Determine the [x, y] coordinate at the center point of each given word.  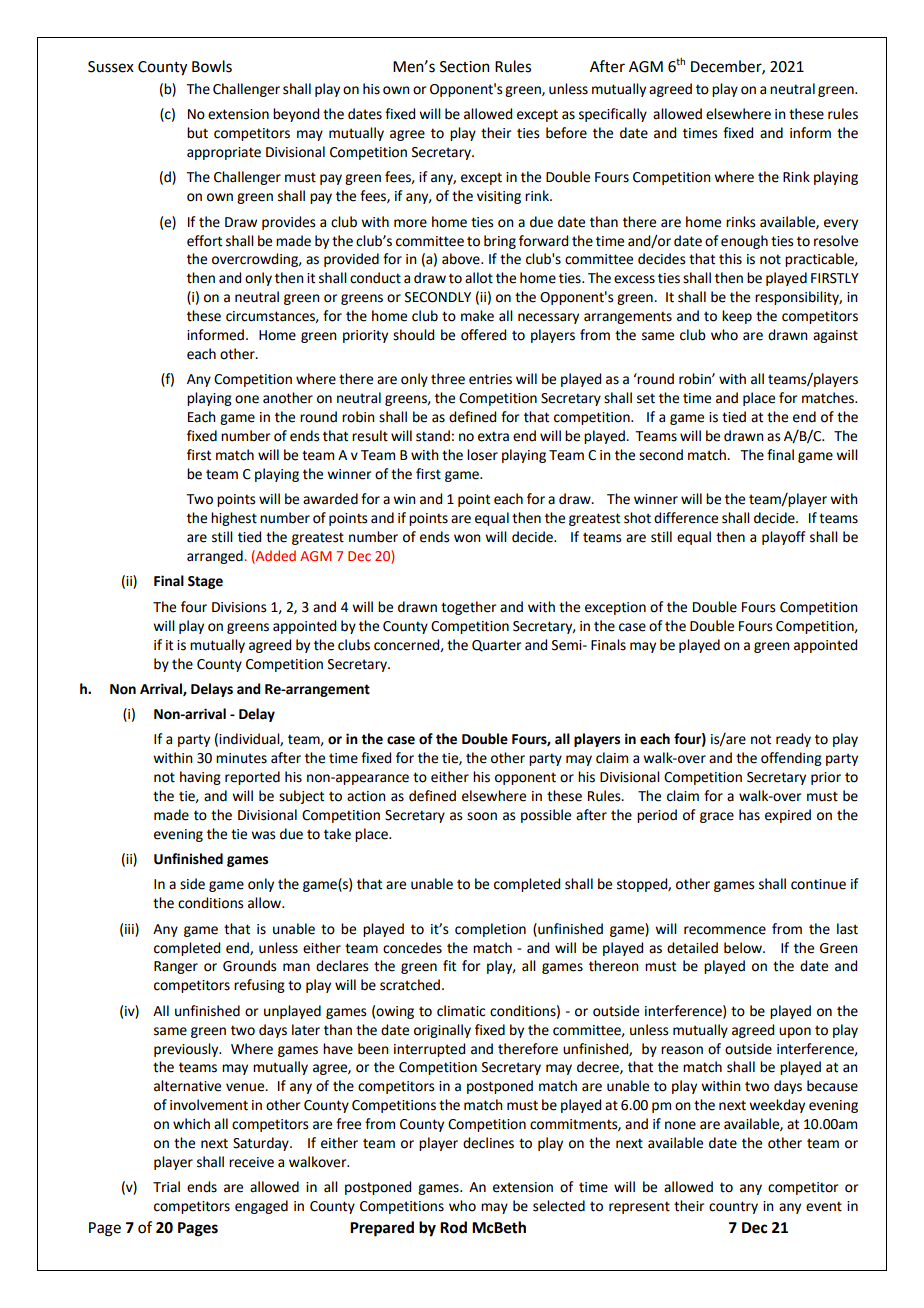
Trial [166, 1186]
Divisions [239, 607]
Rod [453, 1227]
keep [737, 317]
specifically [613, 115]
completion [490, 930]
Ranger [176, 967]
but [197, 133]
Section [465, 67]
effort [204, 241]
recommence [725, 930]
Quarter [496, 646]
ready [793, 740]
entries [490, 379]
